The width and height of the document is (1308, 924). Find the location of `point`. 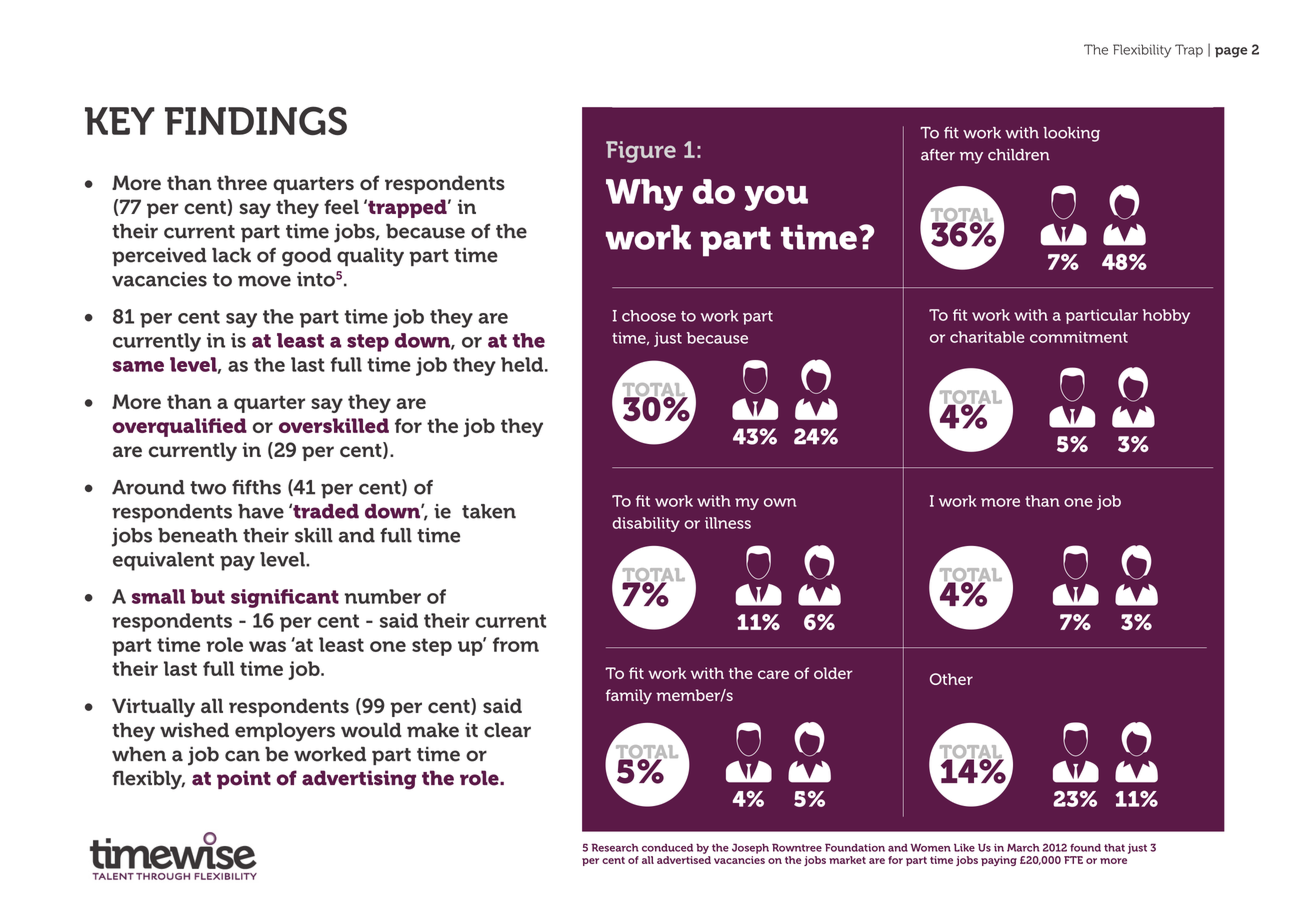

point is located at coordinates (244, 779).
